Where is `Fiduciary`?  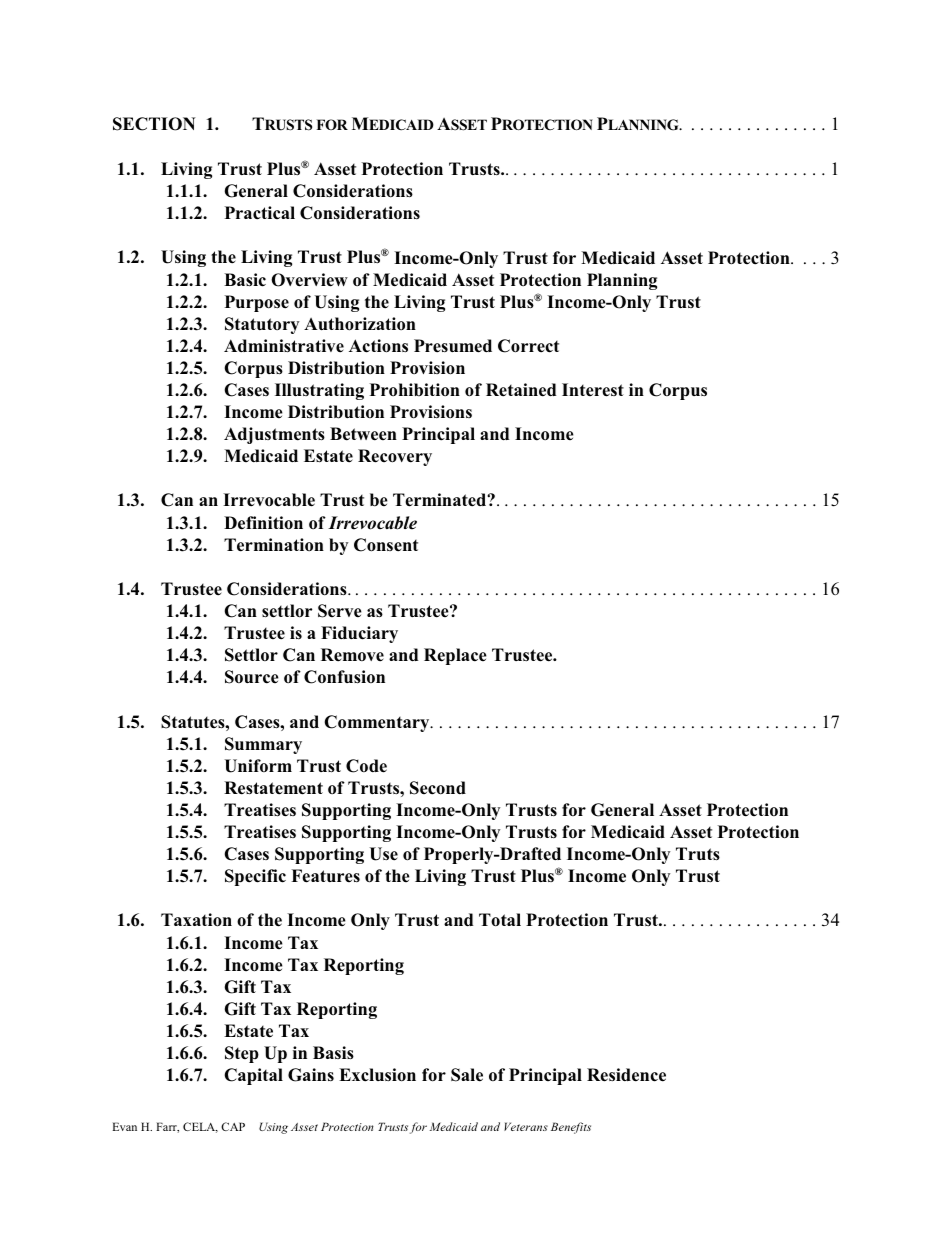 Fiduciary is located at coordinates (359, 634).
